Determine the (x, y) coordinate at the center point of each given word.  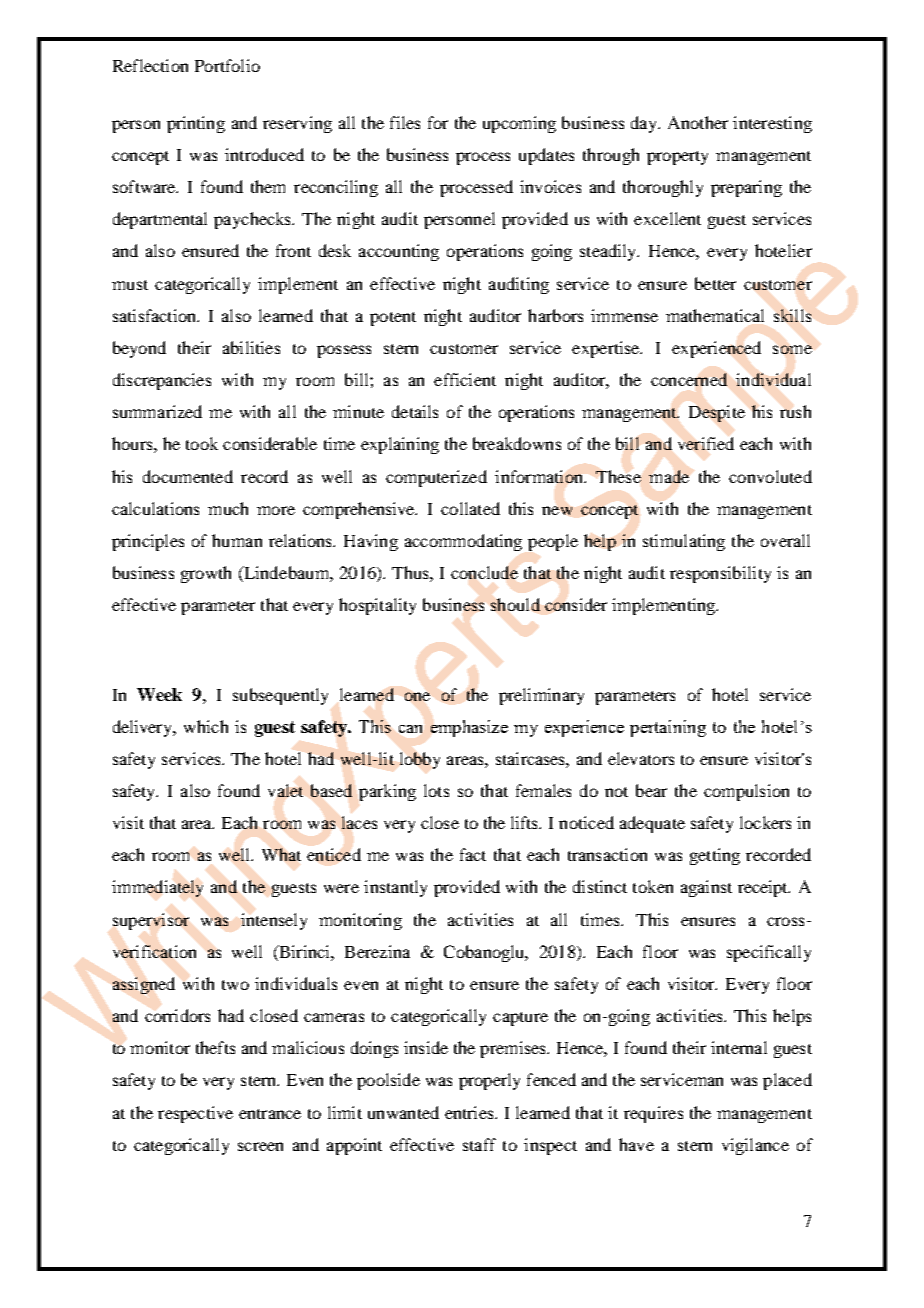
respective (195, 1114)
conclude (484, 572)
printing (196, 124)
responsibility (720, 574)
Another (698, 122)
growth (206, 574)
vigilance (755, 1146)
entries (470, 1112)
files (405, 122)
